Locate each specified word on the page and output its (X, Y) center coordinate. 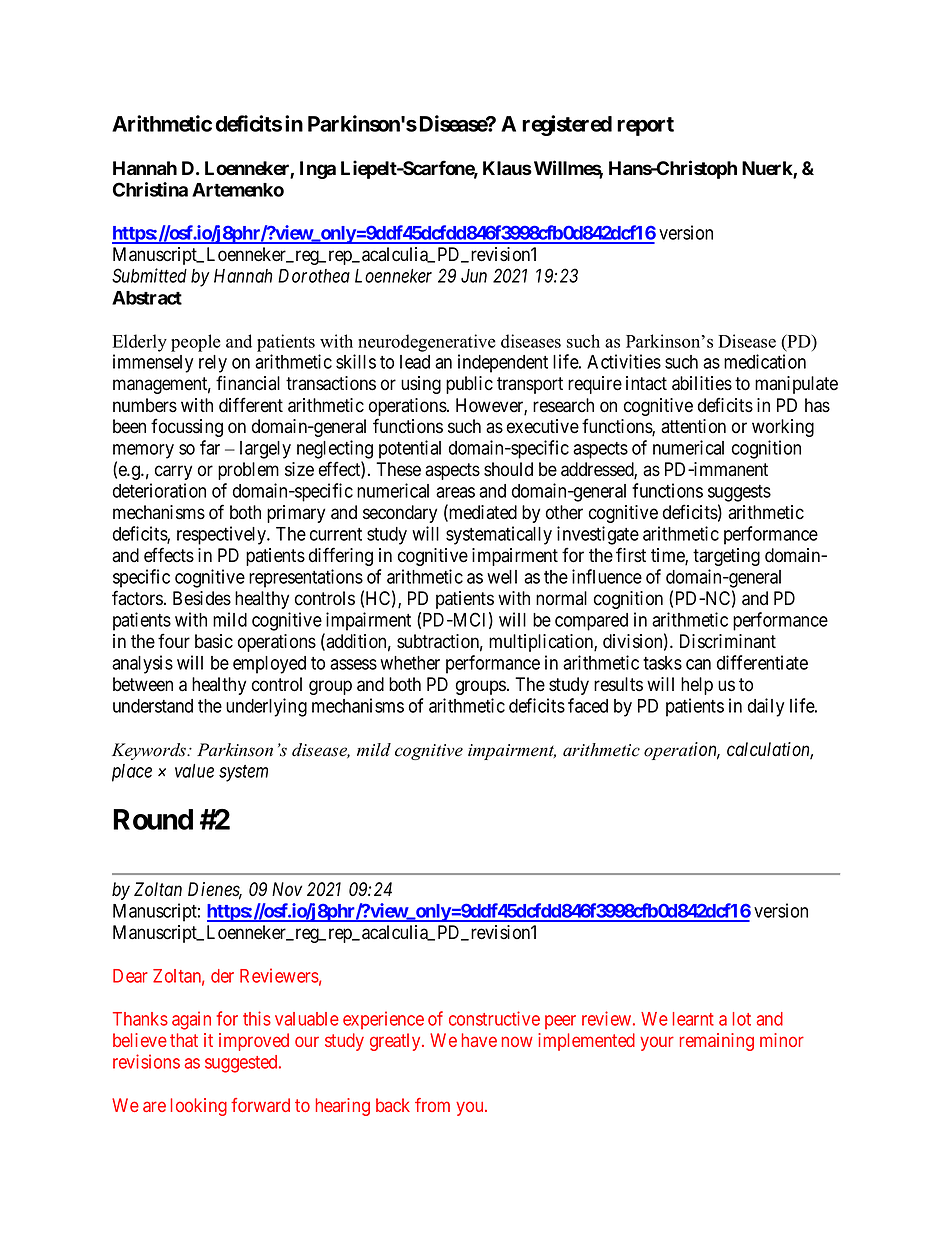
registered (567, 125)
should (508, 469)
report (645, 126)
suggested (242, 1064)
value (194, 771)
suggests (739, 493)
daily (766, 707)
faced (588, 705)
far (210, 447)
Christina (150, 189)
